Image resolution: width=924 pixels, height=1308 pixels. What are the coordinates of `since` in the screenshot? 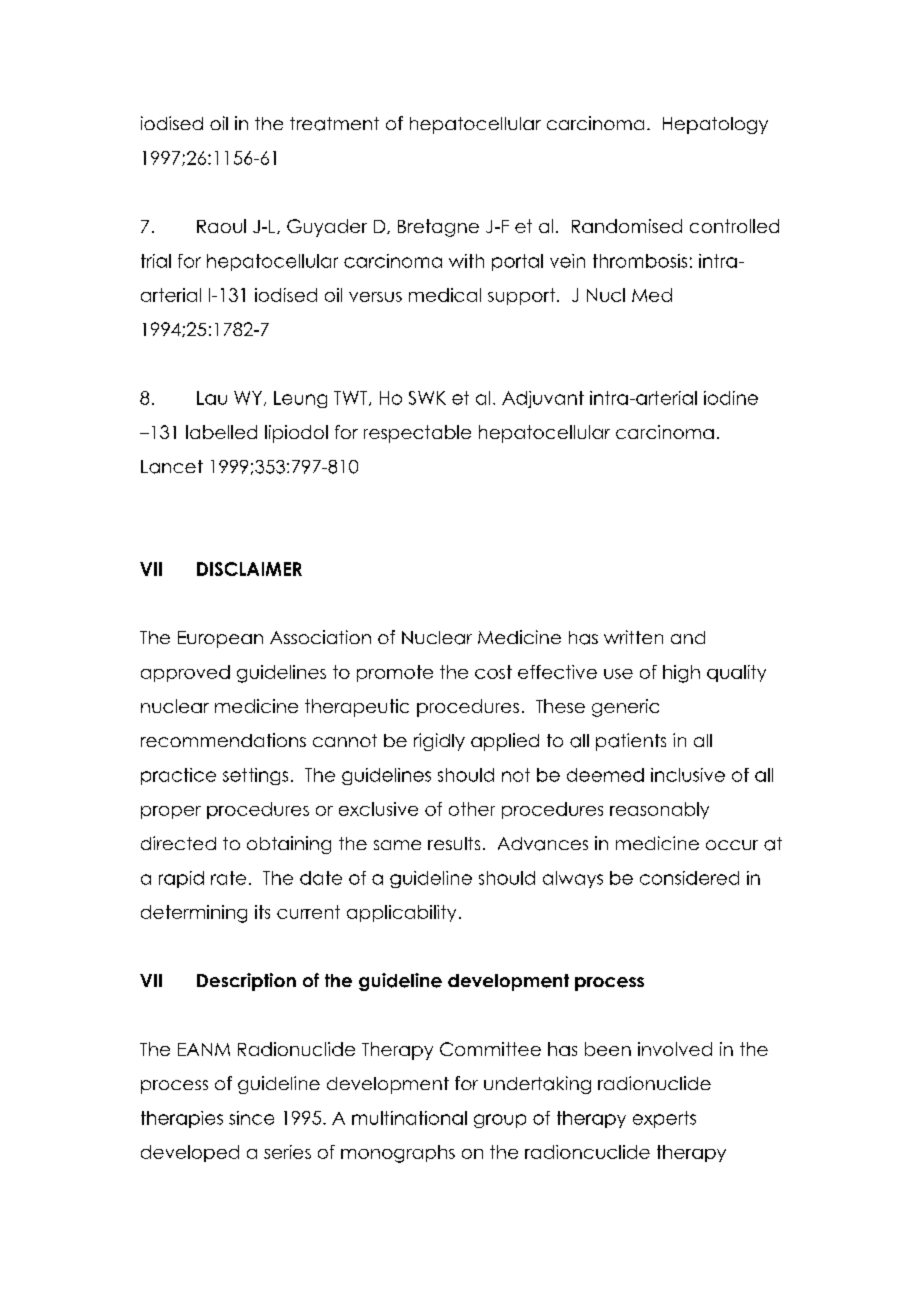 It's located at (251, 1118).
